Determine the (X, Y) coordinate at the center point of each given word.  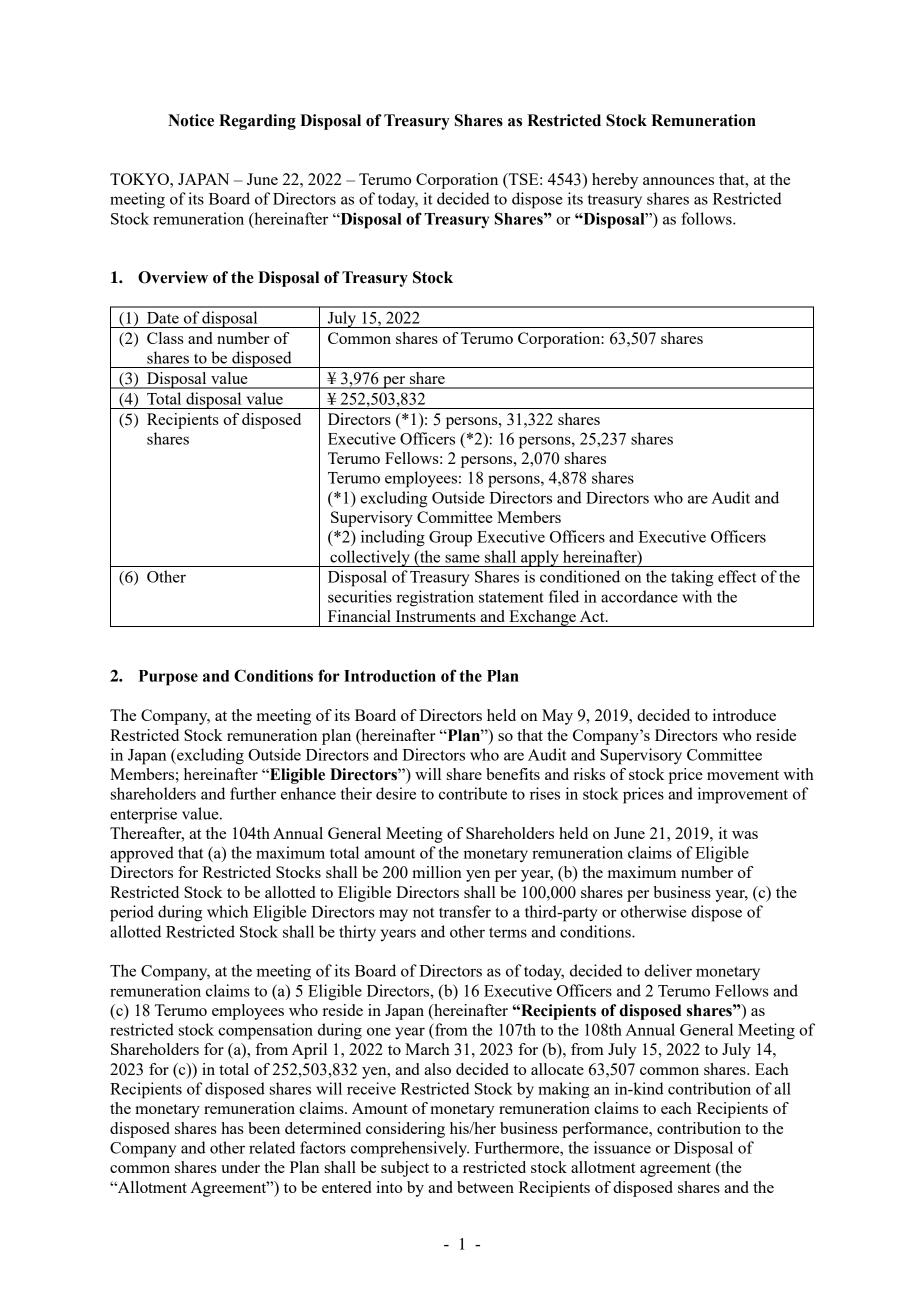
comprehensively (410, 1149)
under (240, 1167)
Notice (191, 120)
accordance (639, 596)
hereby (615, 181)
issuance (622, 1147)
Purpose (168, 678)
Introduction (390, 675)
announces (678, 181)
